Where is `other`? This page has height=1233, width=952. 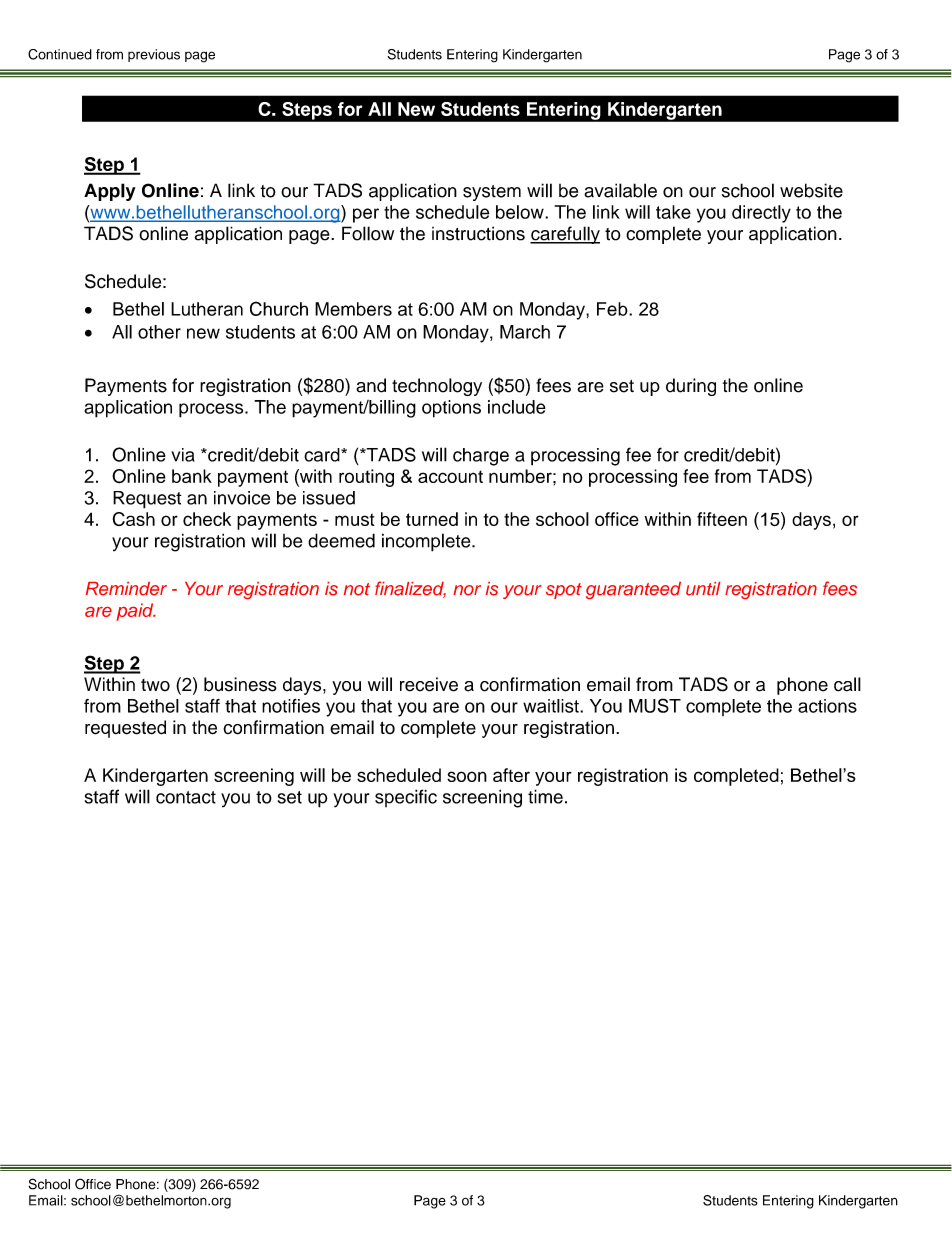 other is located at coordinates (159, 332).
